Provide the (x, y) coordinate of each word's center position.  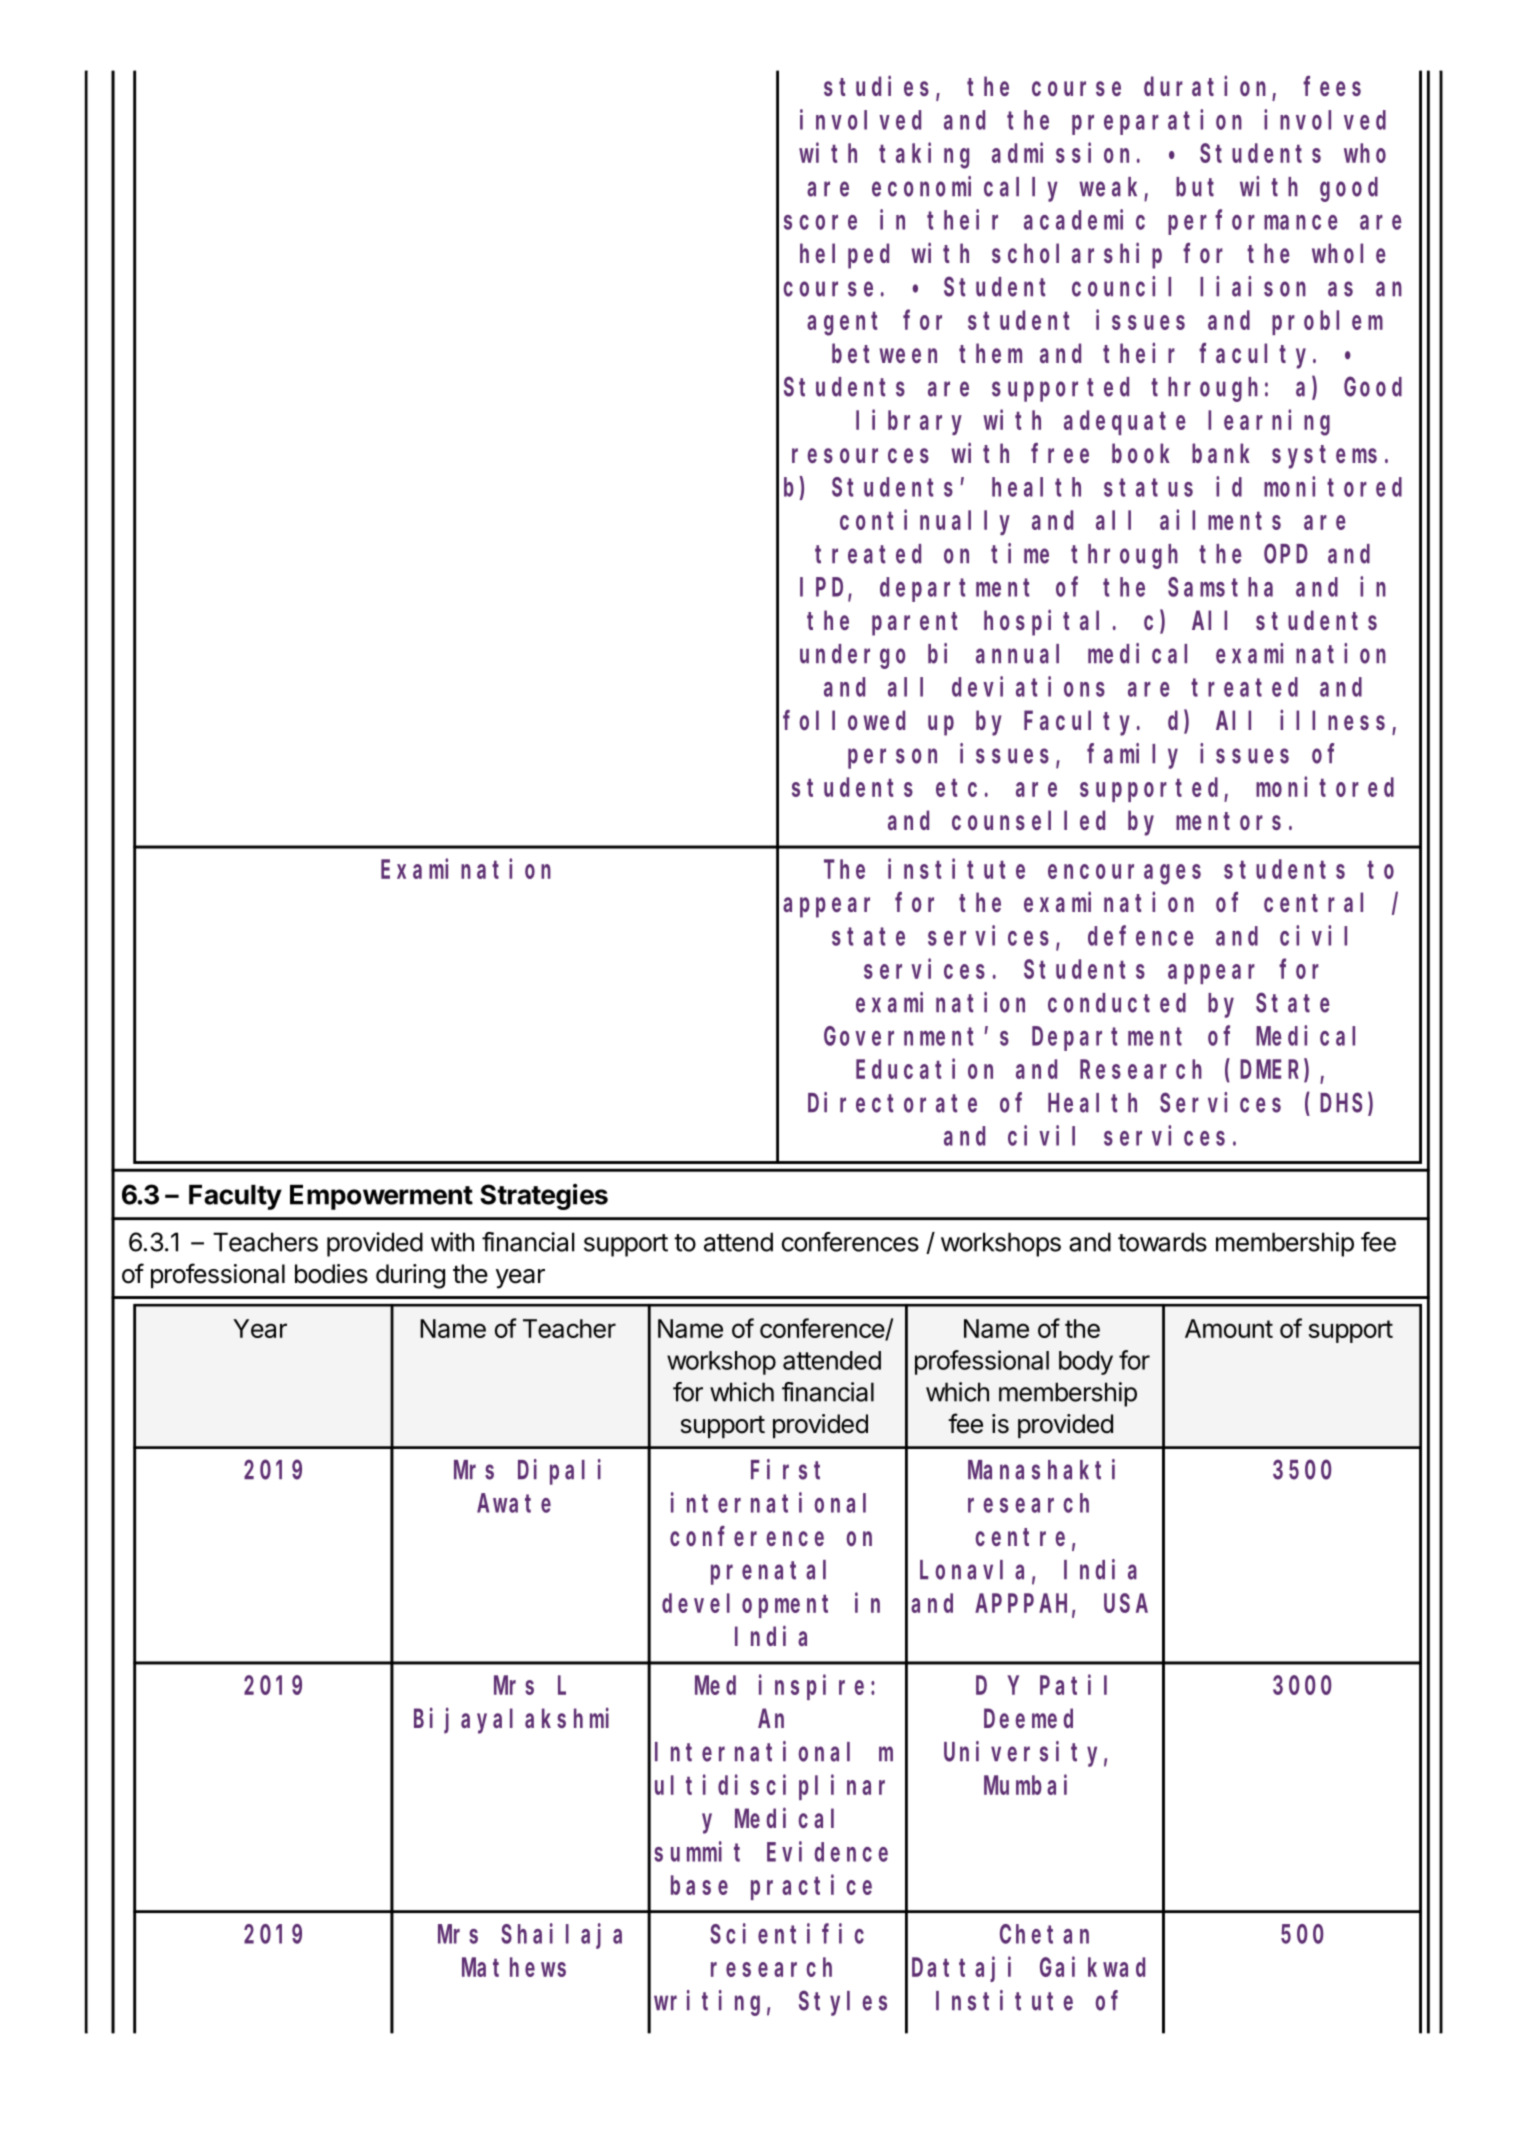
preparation (1157, 122)
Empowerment (381, 1197)
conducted (1117, 1003)
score (820, 222)
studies (876, 86)
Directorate (892, 1102)
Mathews (514, 1967)
